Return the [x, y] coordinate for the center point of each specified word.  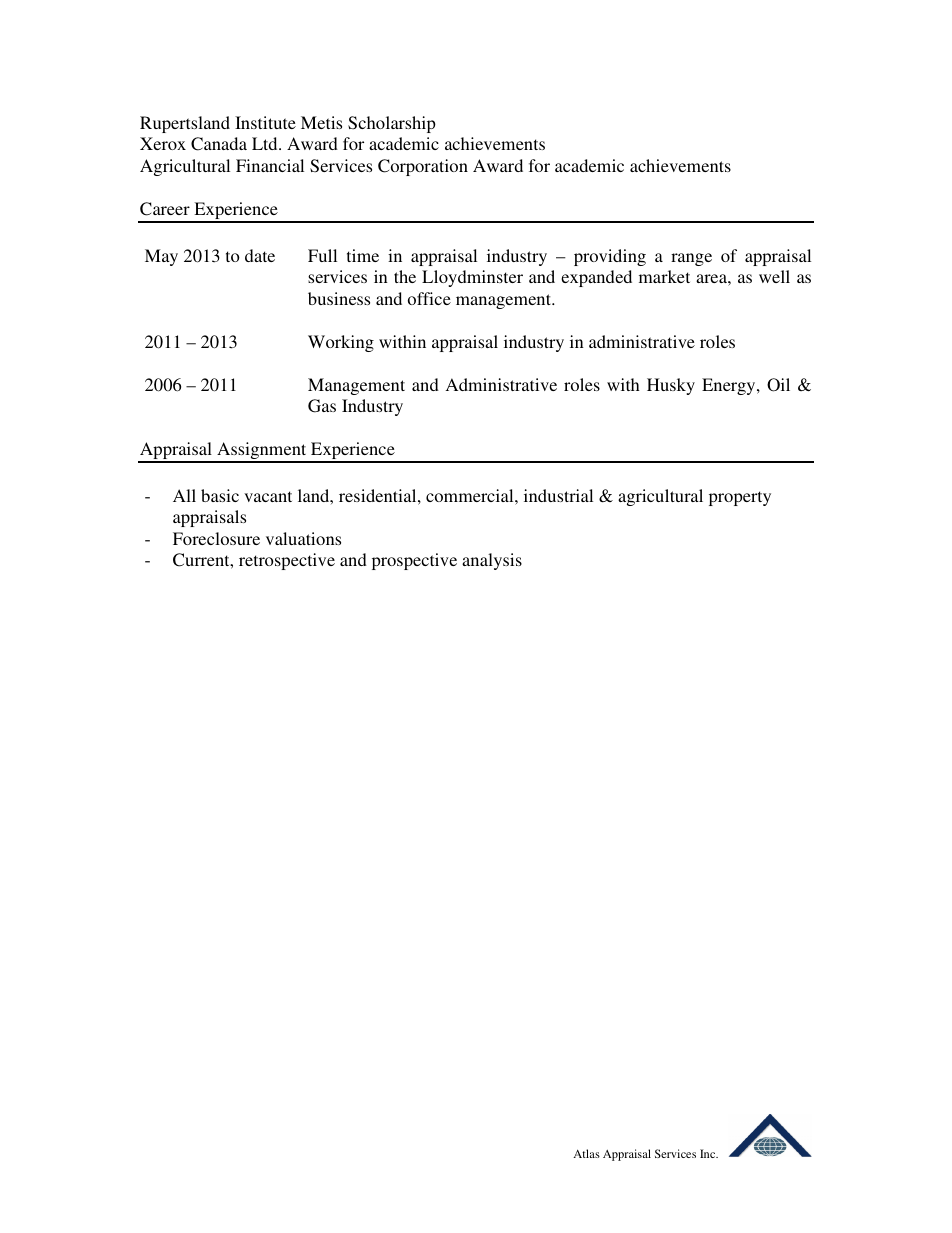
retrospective [287, 561]
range [691, 259]
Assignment [262, 452]
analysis [492, 561]
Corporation [423, 167]
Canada [219, 144]
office [429, 298]
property [740, 498]
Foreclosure [216, 538]
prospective [414, 561]
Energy [730, 386]
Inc [709, 1153]
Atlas [586, 1153]
